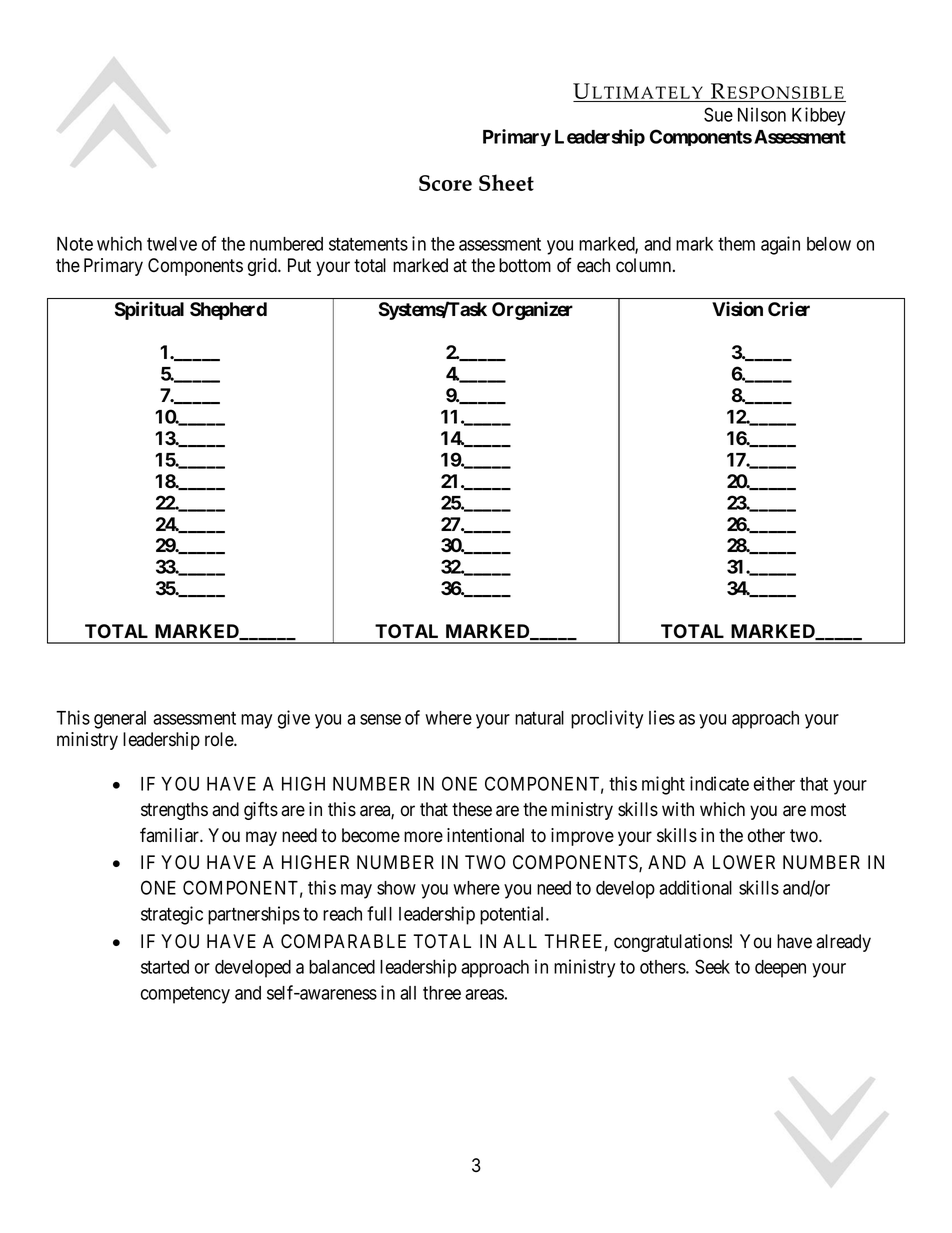 Image resolution: width=952 pixels, height=1233 pixels. I want to click on lies, so click(662, 717).
